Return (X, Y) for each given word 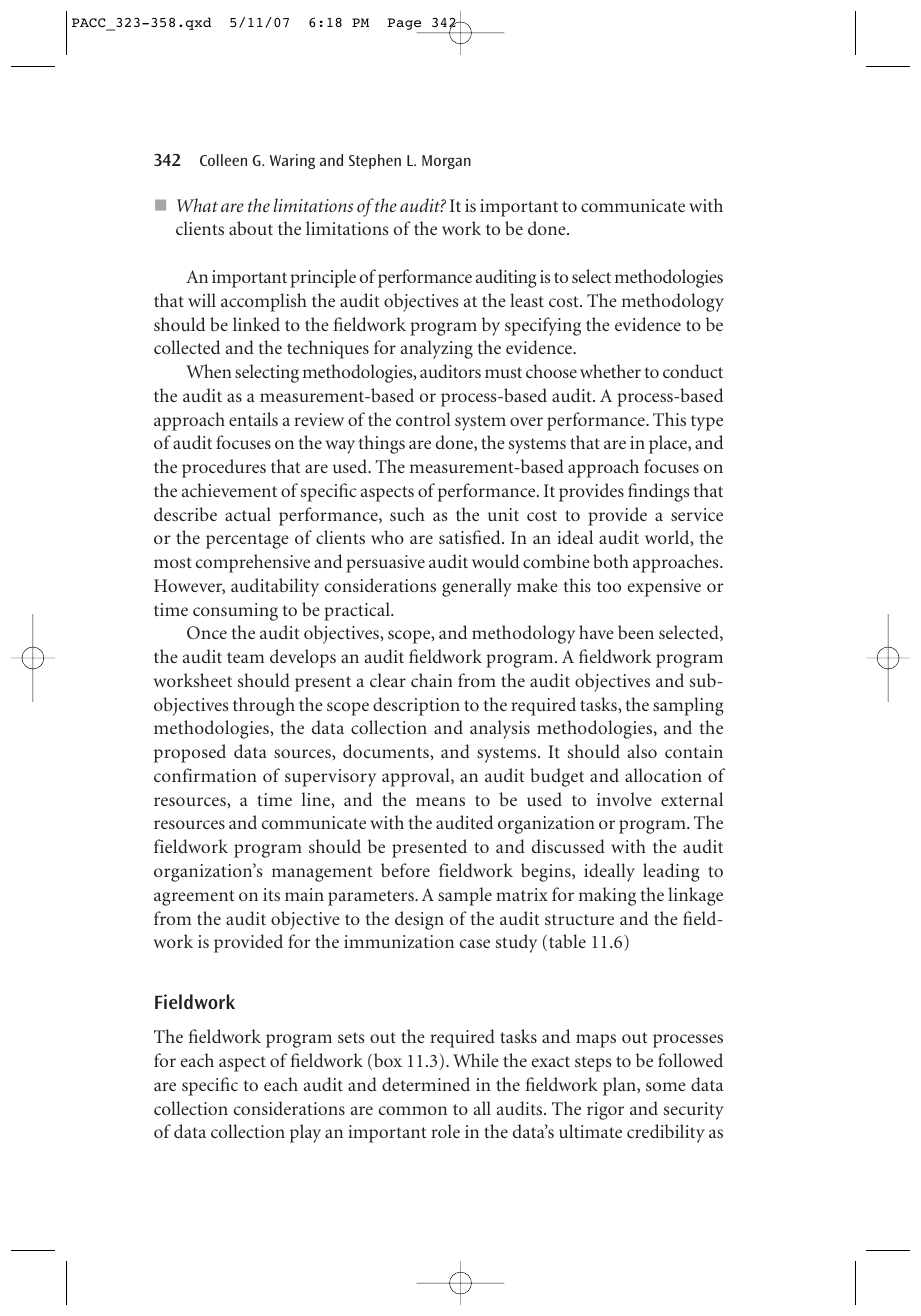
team (245, 657)
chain (432, 680)
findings (659, 492)
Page (405, 25)
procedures (224, 468)
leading (671, 872)
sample (465, 896)
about (251, 228)
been (636, 632)
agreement (194, 898)
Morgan (446, 162)
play (305, 1133)
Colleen (223, 160)
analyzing (437, 349)
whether (610, 371)
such (407, 514)
